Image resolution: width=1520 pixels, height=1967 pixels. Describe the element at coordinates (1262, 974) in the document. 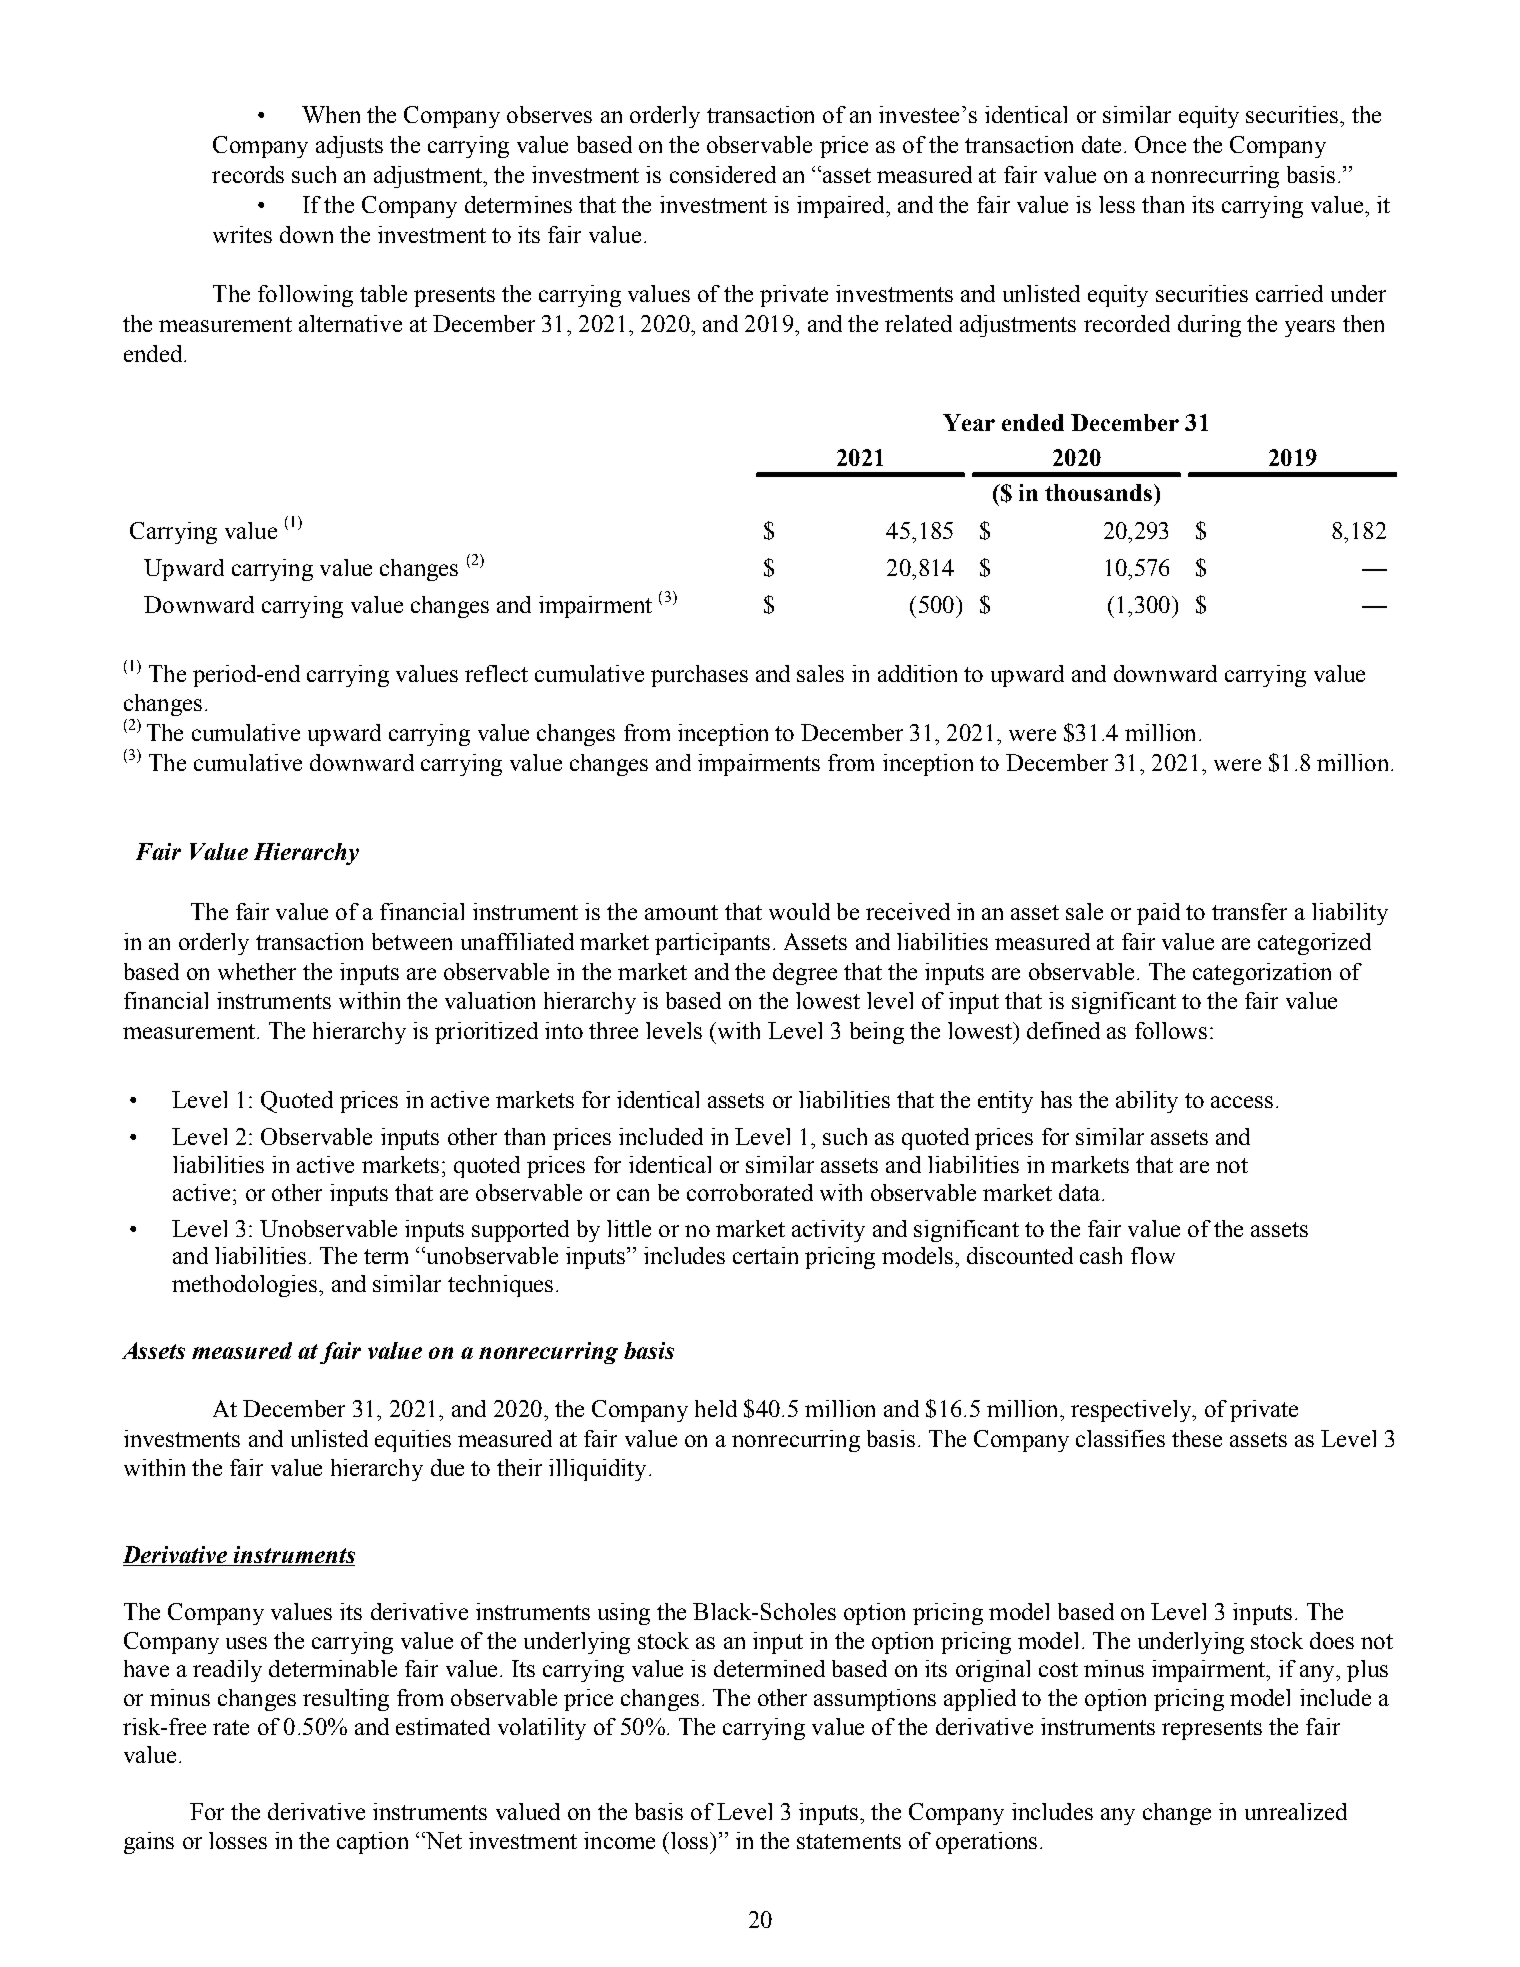

I see `categorization` at that location.
